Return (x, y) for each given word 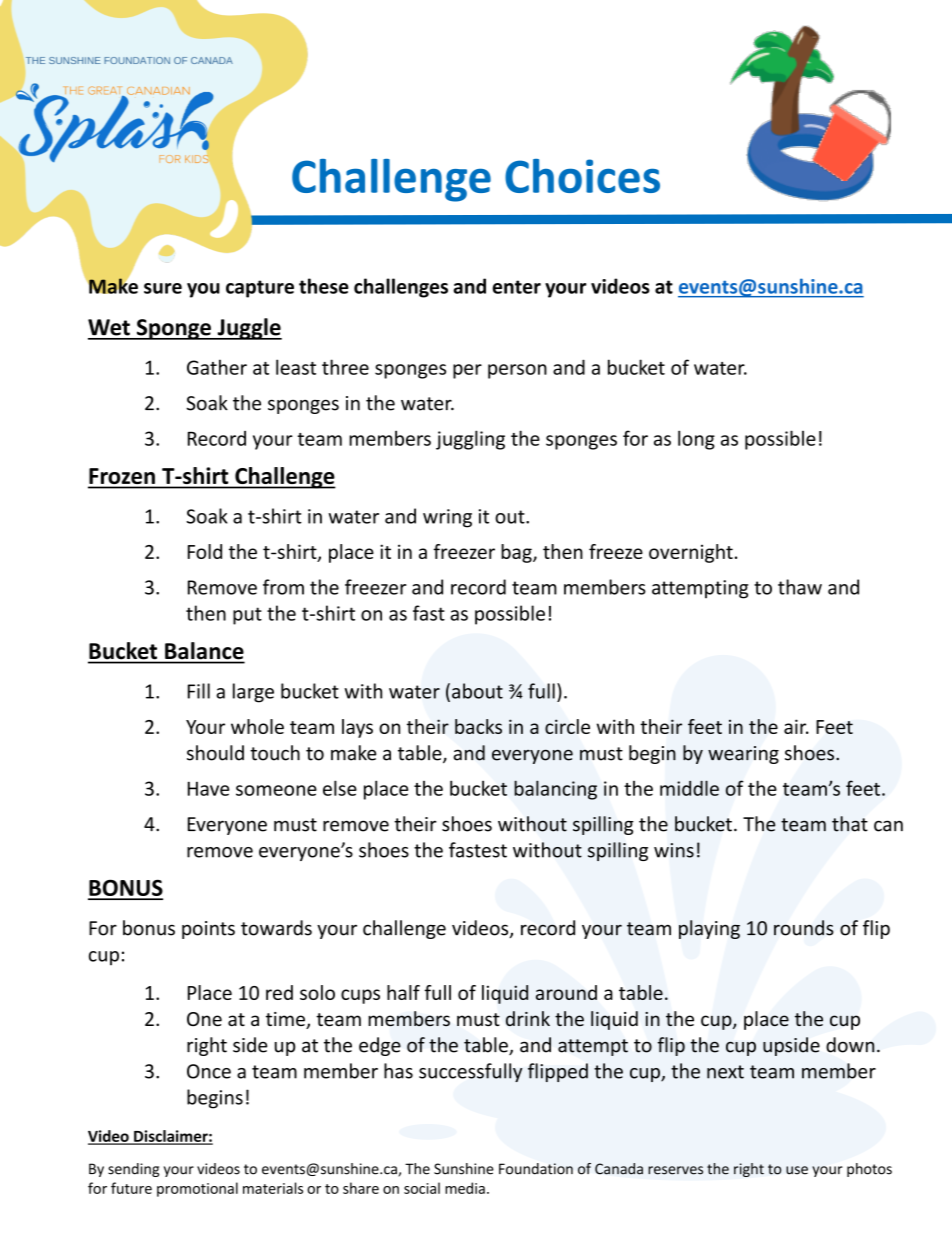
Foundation (536, 1169)
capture (260, 289)
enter (516, 287)
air (796, 726)
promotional (197, 1189)
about (477, 691)
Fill (199, 691)
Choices (582, 176)
